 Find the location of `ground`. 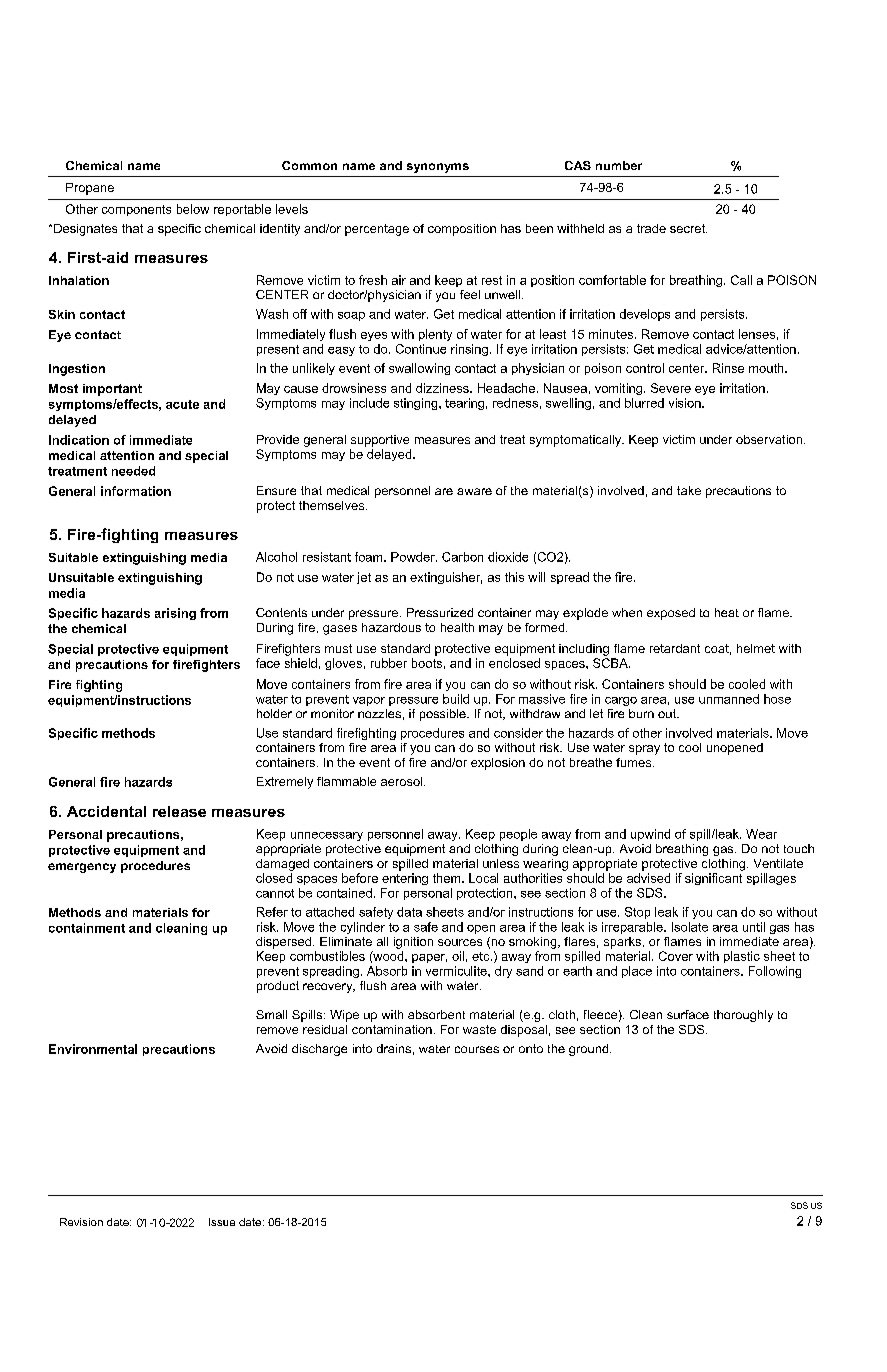

ground is located at coordinates (590, 1050).
